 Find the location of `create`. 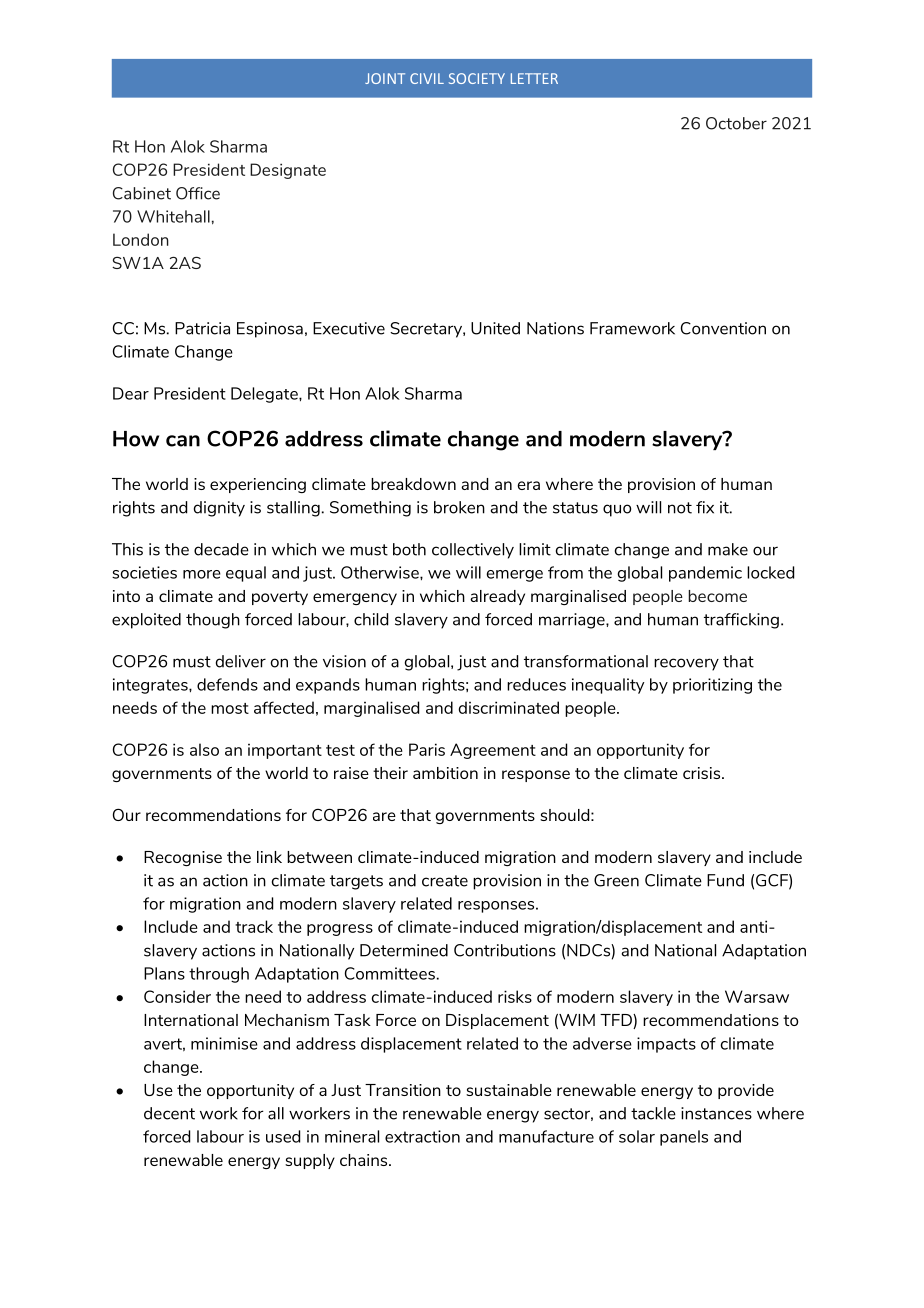

create is located at coordinates (445, 881).
